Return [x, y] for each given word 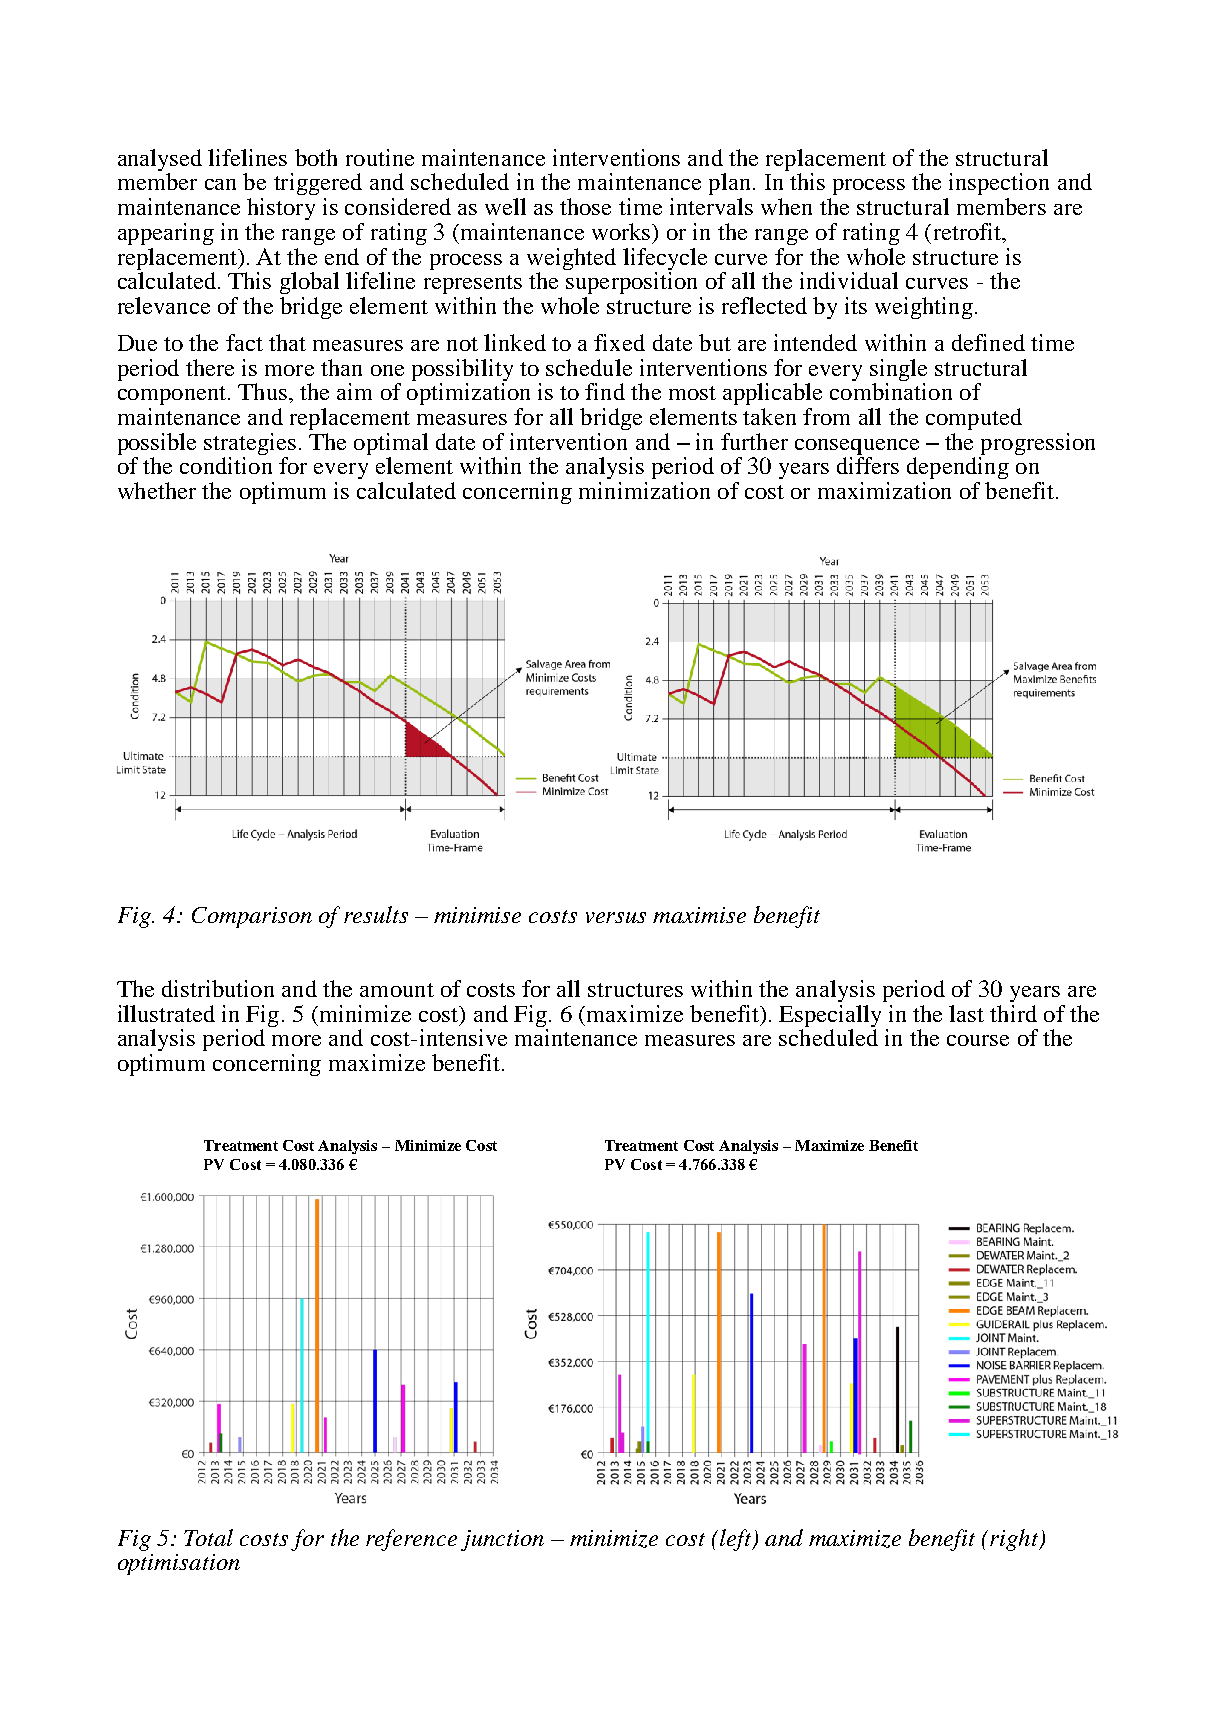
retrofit [967, 233]
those [585, 206]
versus [616, 917]
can [220, 184]
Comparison [252, 917]
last [966, 1013]
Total [208, 1537]
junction [502, 1540]
